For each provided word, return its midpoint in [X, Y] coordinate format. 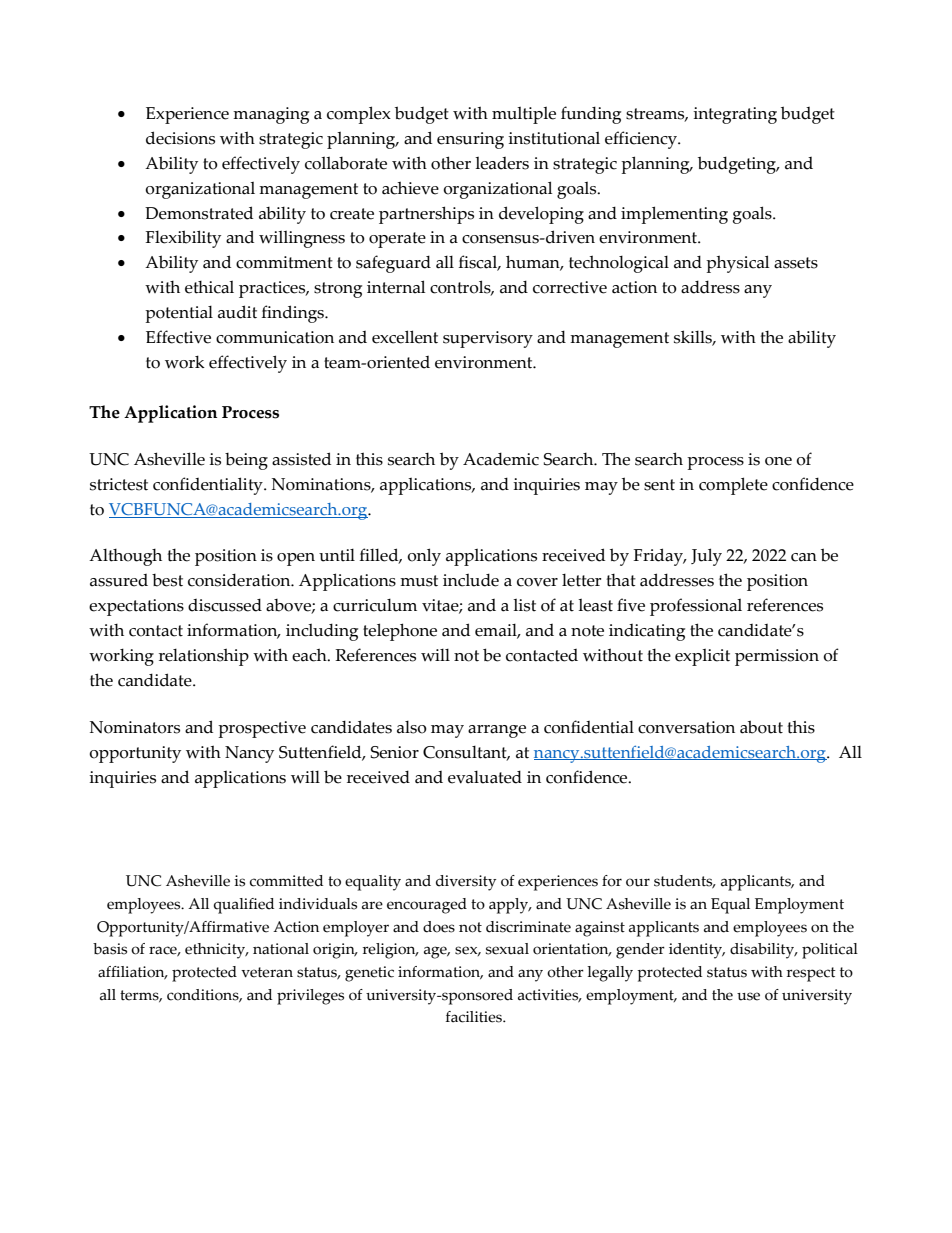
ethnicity [216, 951]
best [167, 580]
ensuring [470, 140]
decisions [180, 138]
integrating [735, 115]
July [706, 557]
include [471, 580]
